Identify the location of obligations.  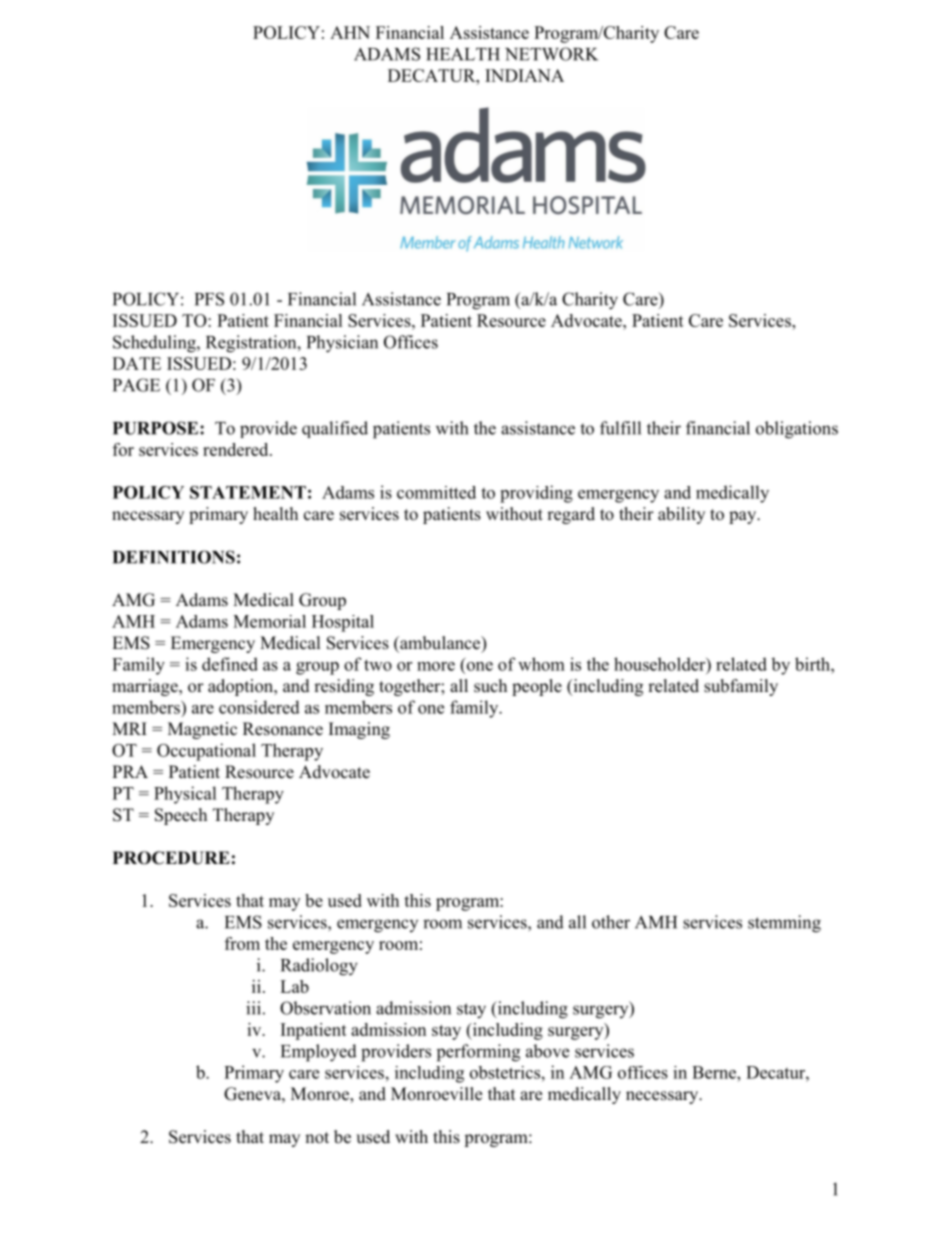
(797, 430).
